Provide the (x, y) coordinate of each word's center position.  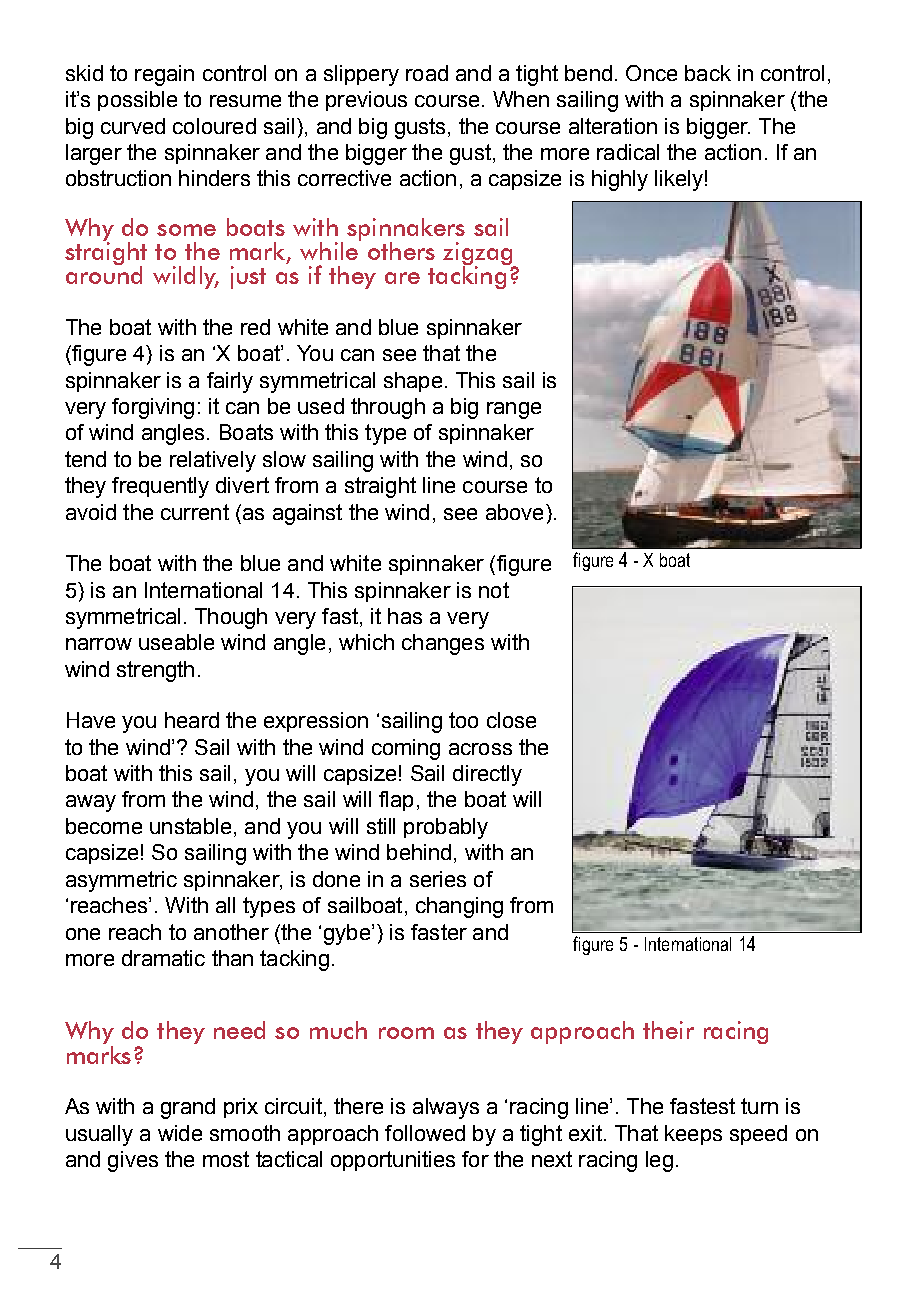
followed (425, 1133)
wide (180, 1133)
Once (651, 73)
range (514, 410)
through (388, 408)
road (427, 73)
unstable (190, 826)
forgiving (153, 408)
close (511, 720)
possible (137, 101)
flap (396, 801)
